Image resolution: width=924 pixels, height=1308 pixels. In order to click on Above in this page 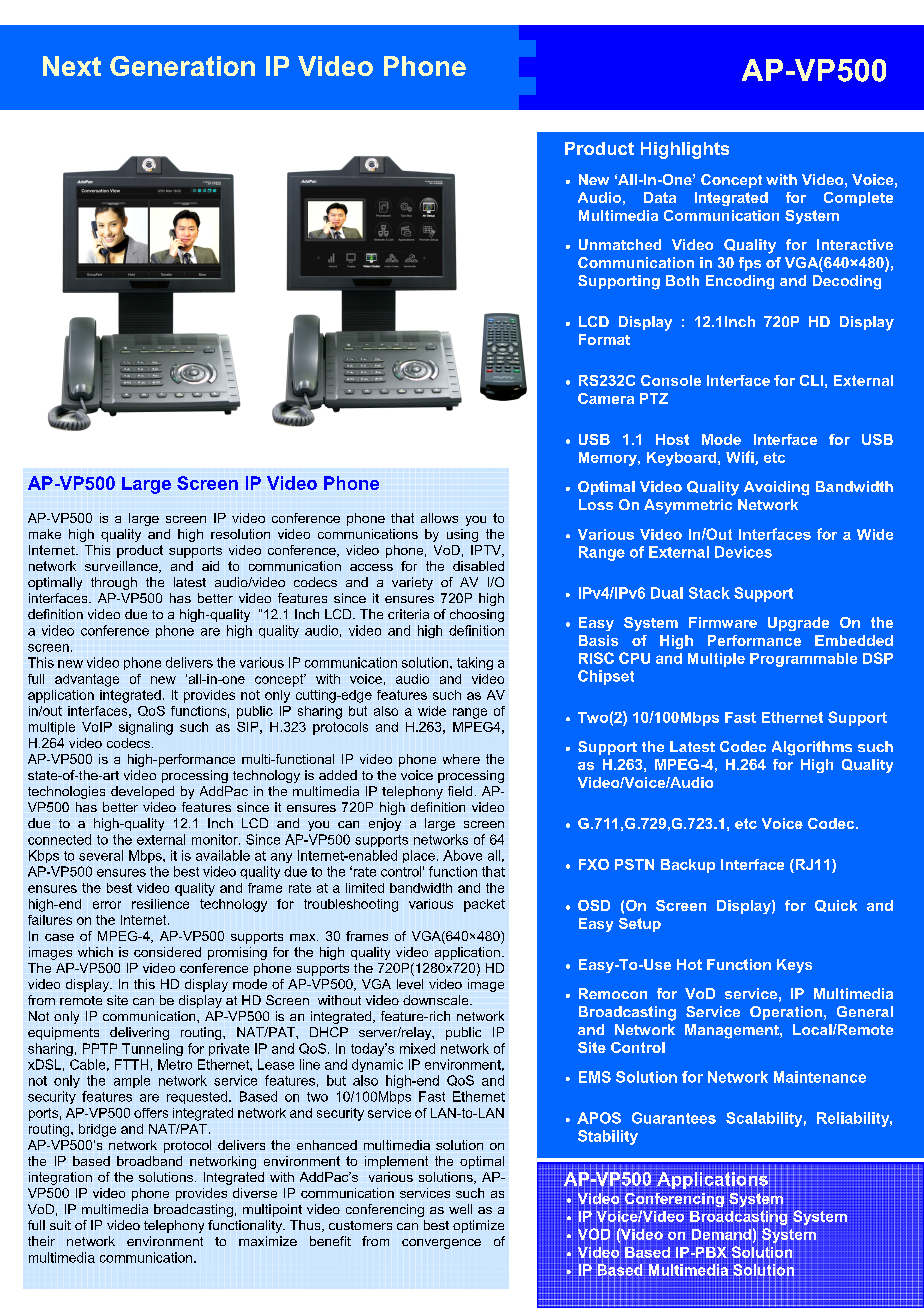, I will do `click(462, 855)`.
